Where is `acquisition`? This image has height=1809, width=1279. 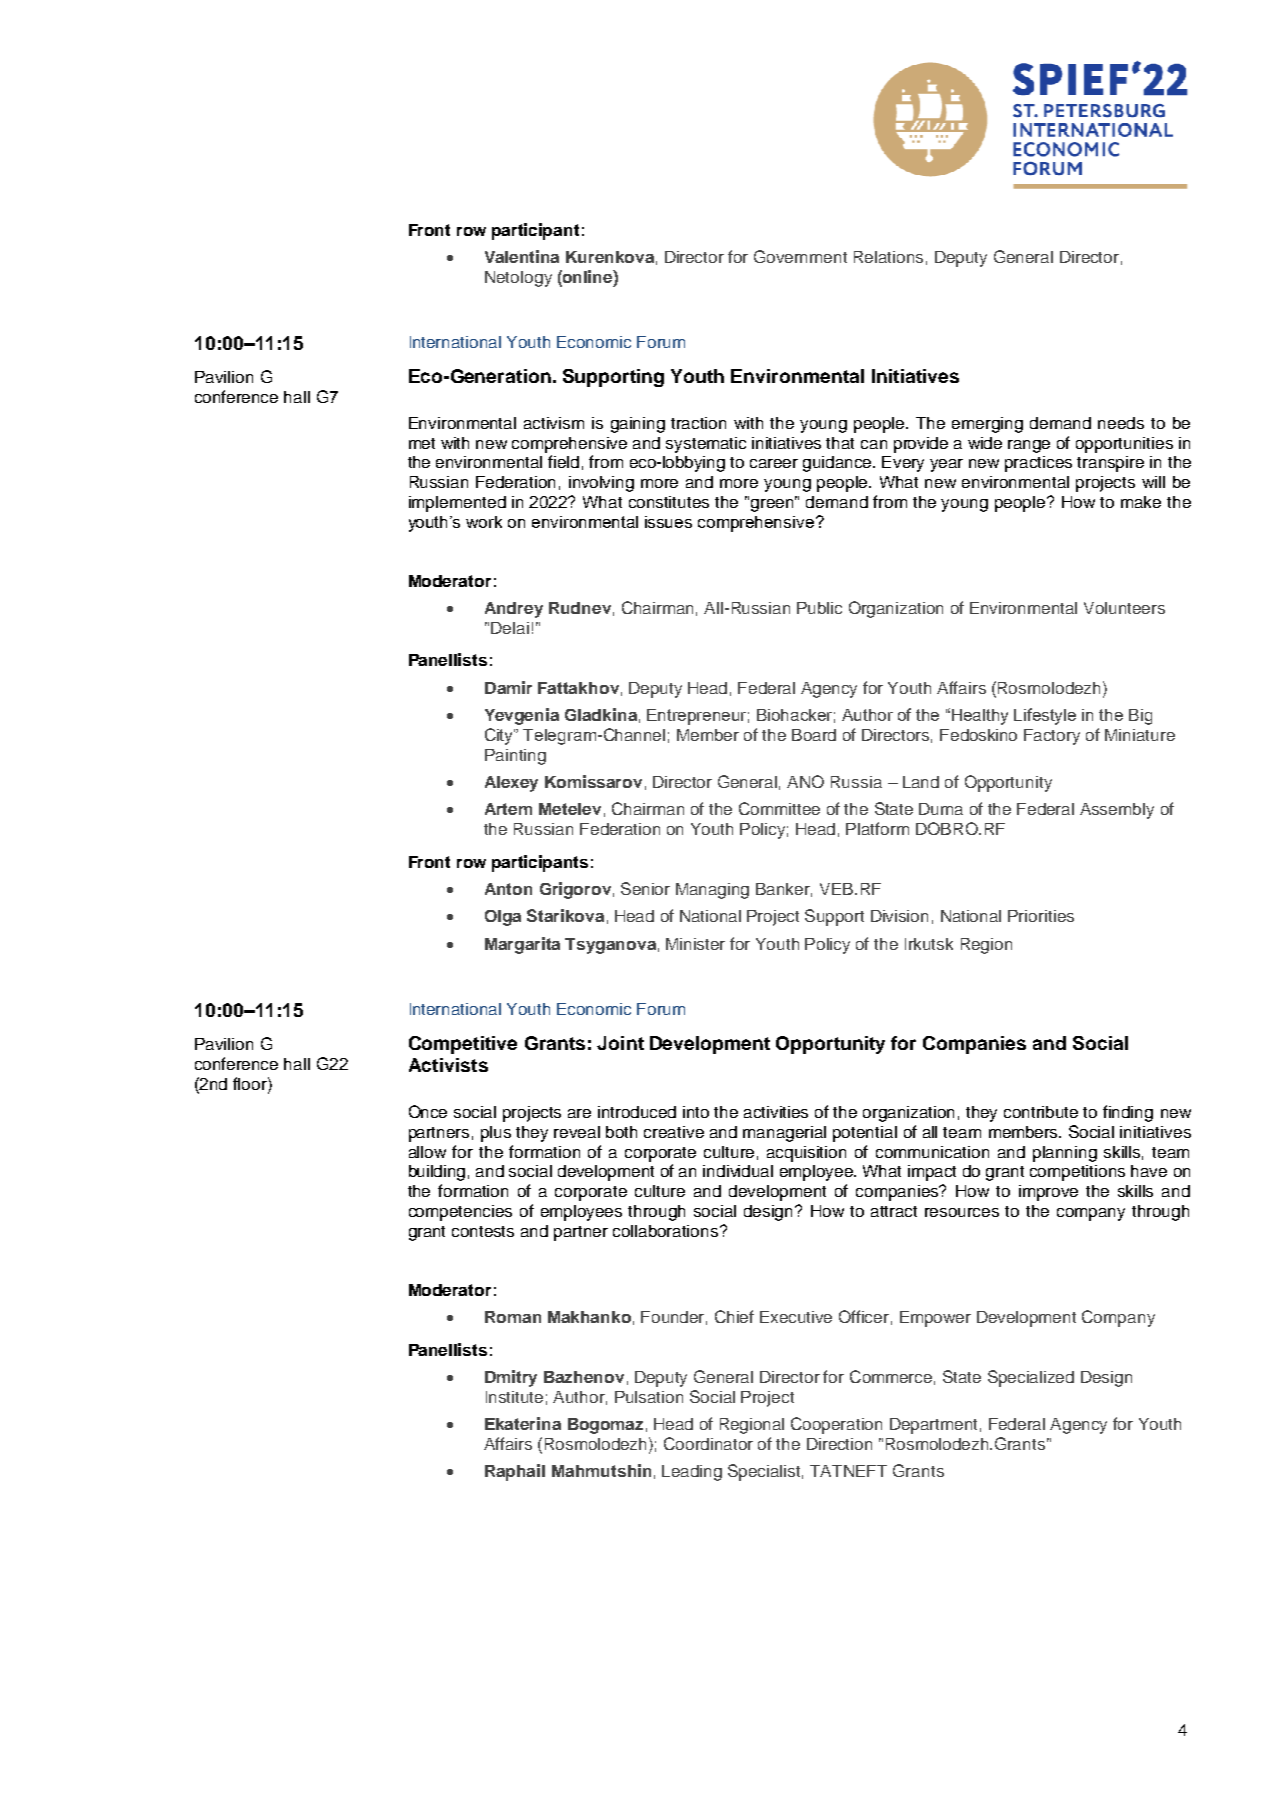 acquisition is located at coordinates (806, 1154).
